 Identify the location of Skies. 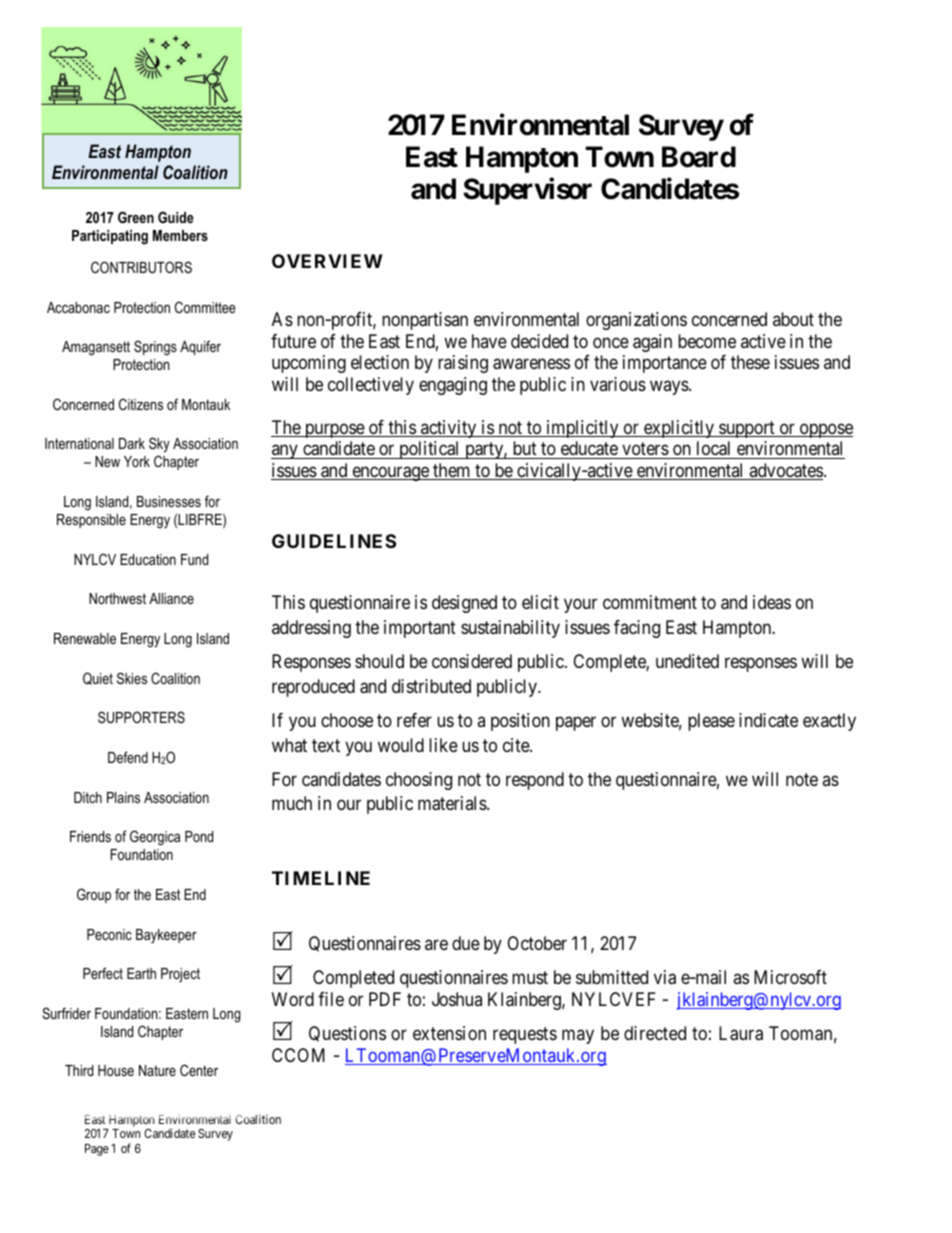
(132, 678).
